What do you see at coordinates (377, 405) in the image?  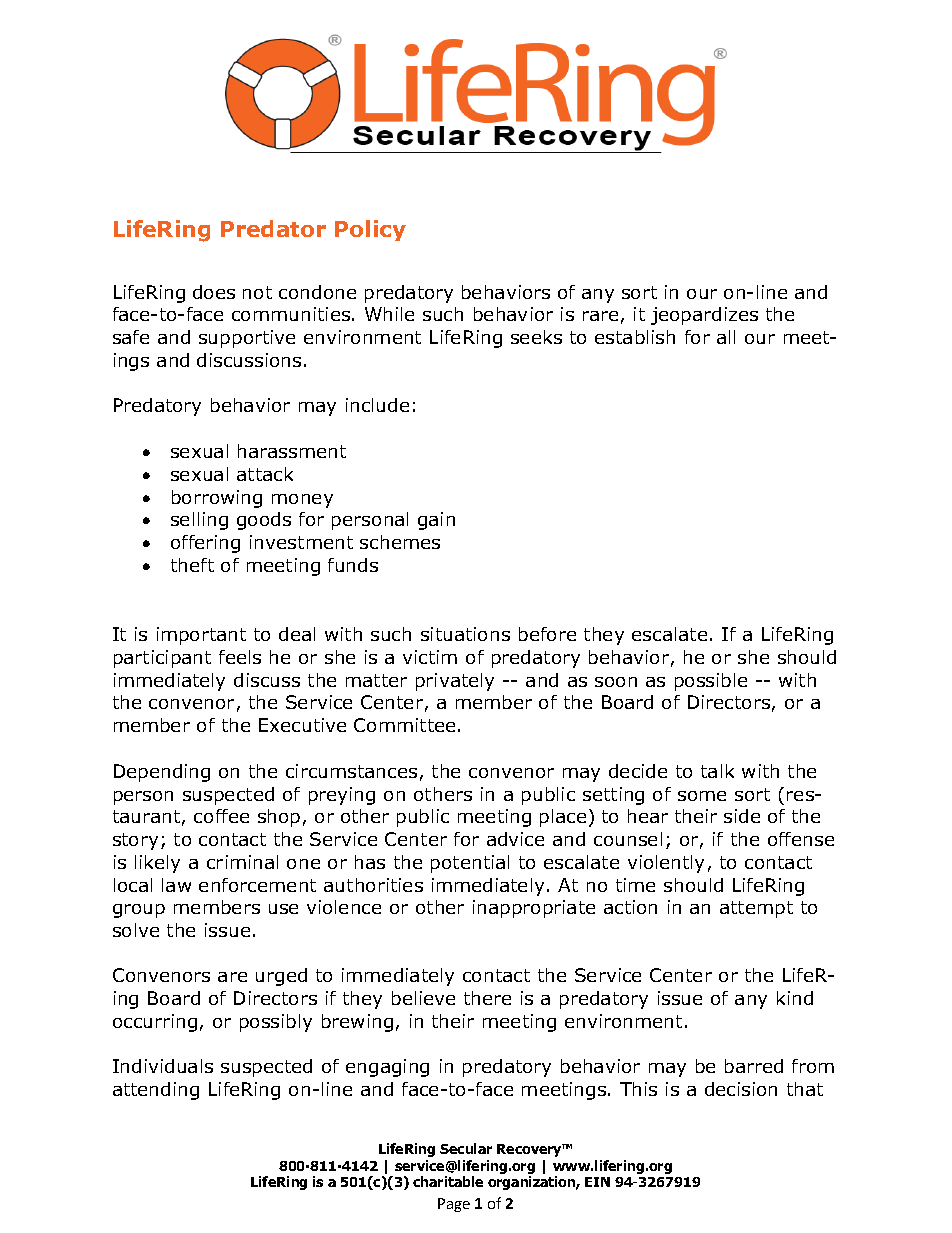 I see `include` at bounding box center [377, 405].
